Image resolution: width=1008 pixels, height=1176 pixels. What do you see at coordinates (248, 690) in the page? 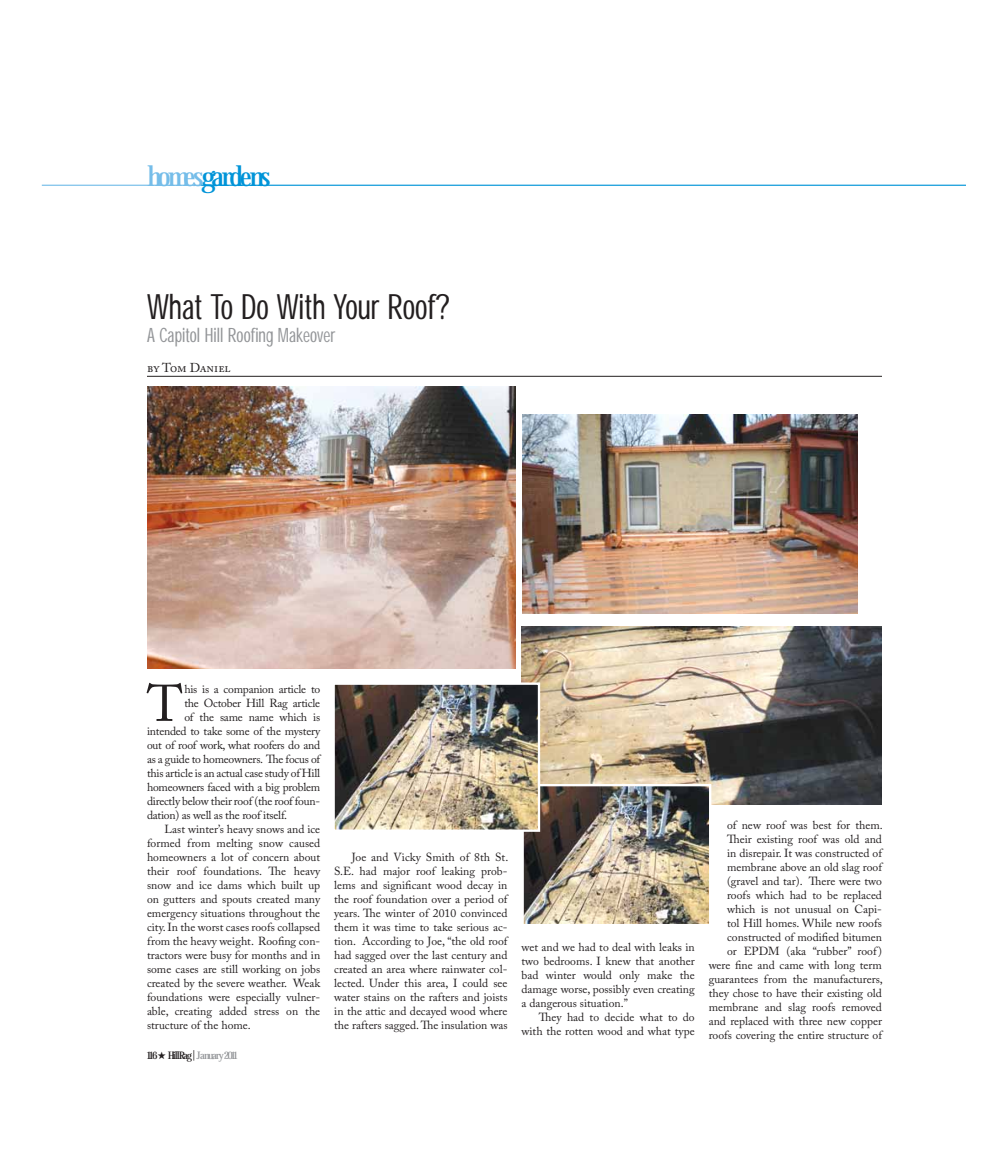
I see `companion` at bounding box center [248, 690].
